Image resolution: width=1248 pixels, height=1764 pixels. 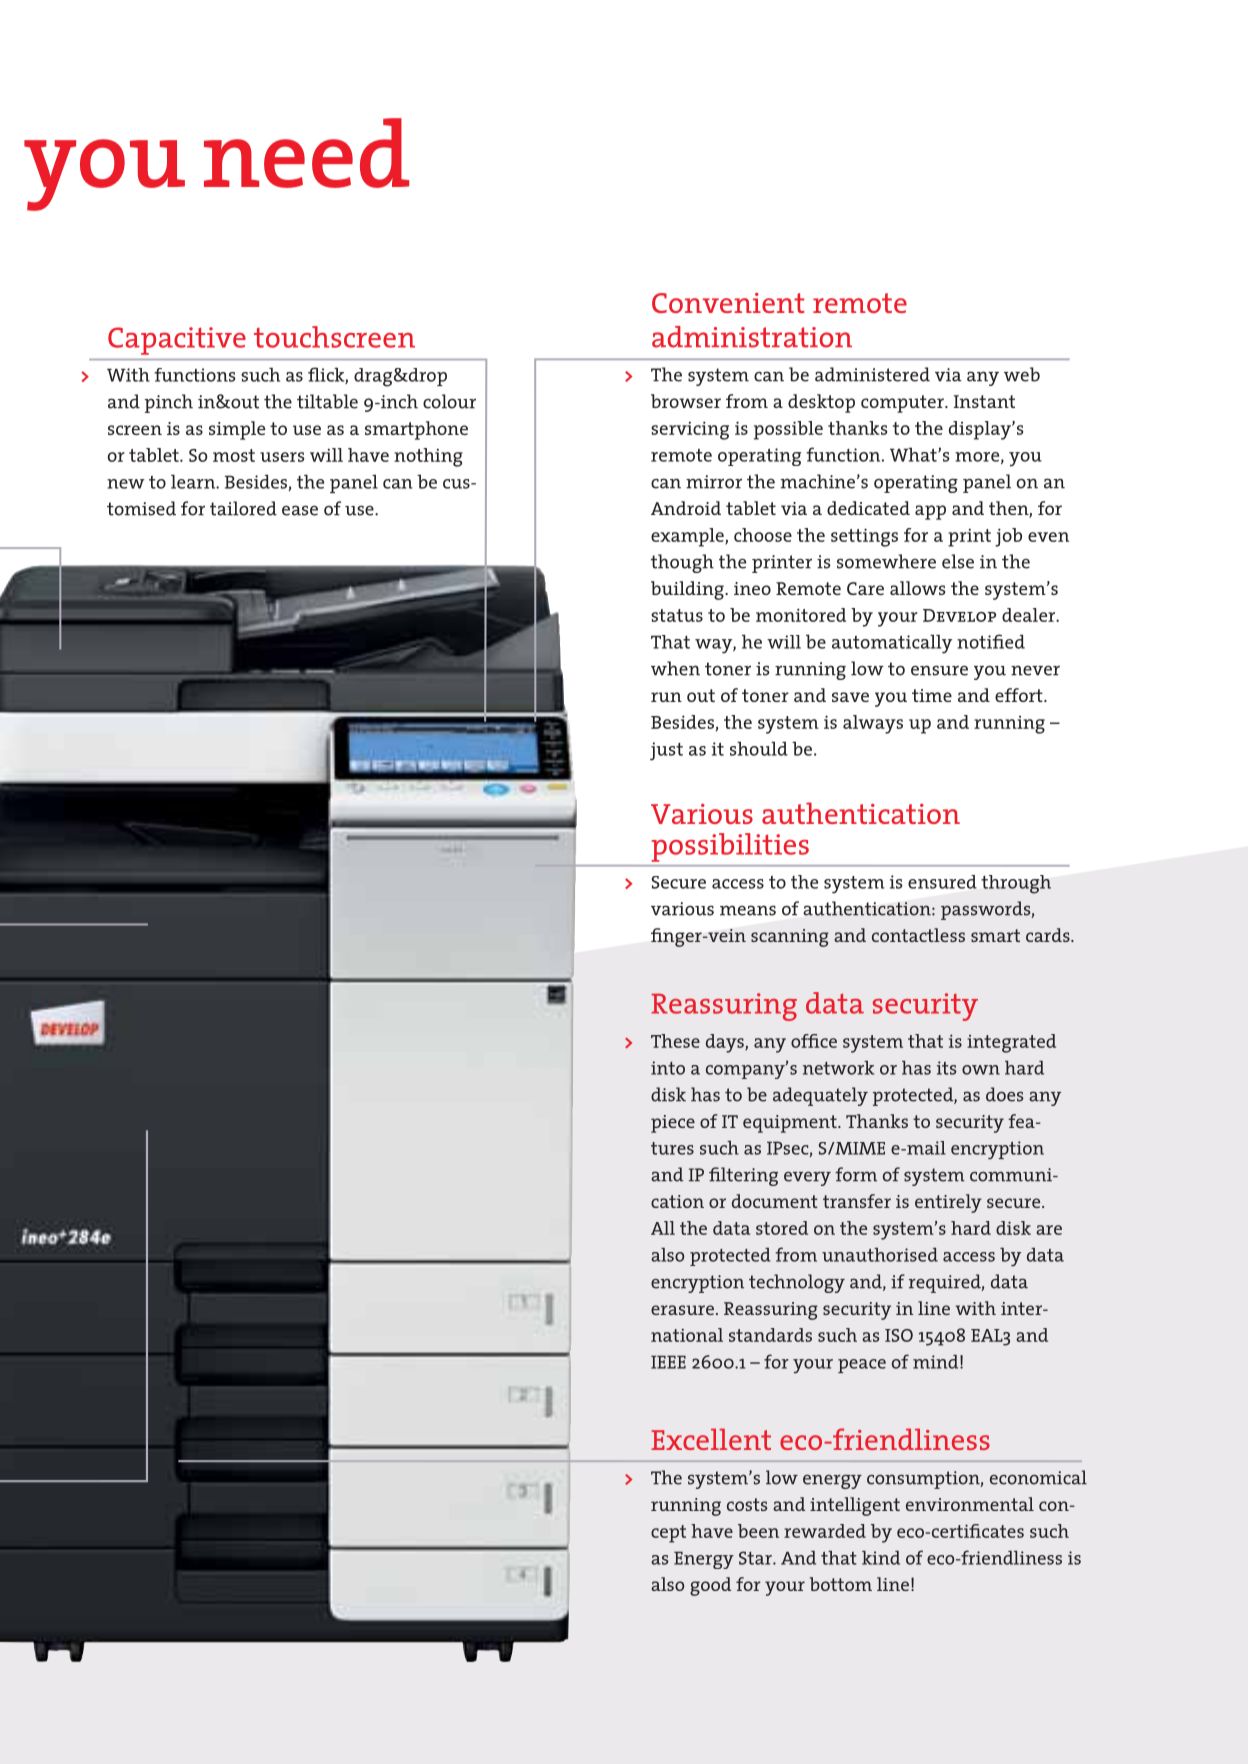 I want to click on into, so click(x=668, y=1068).
